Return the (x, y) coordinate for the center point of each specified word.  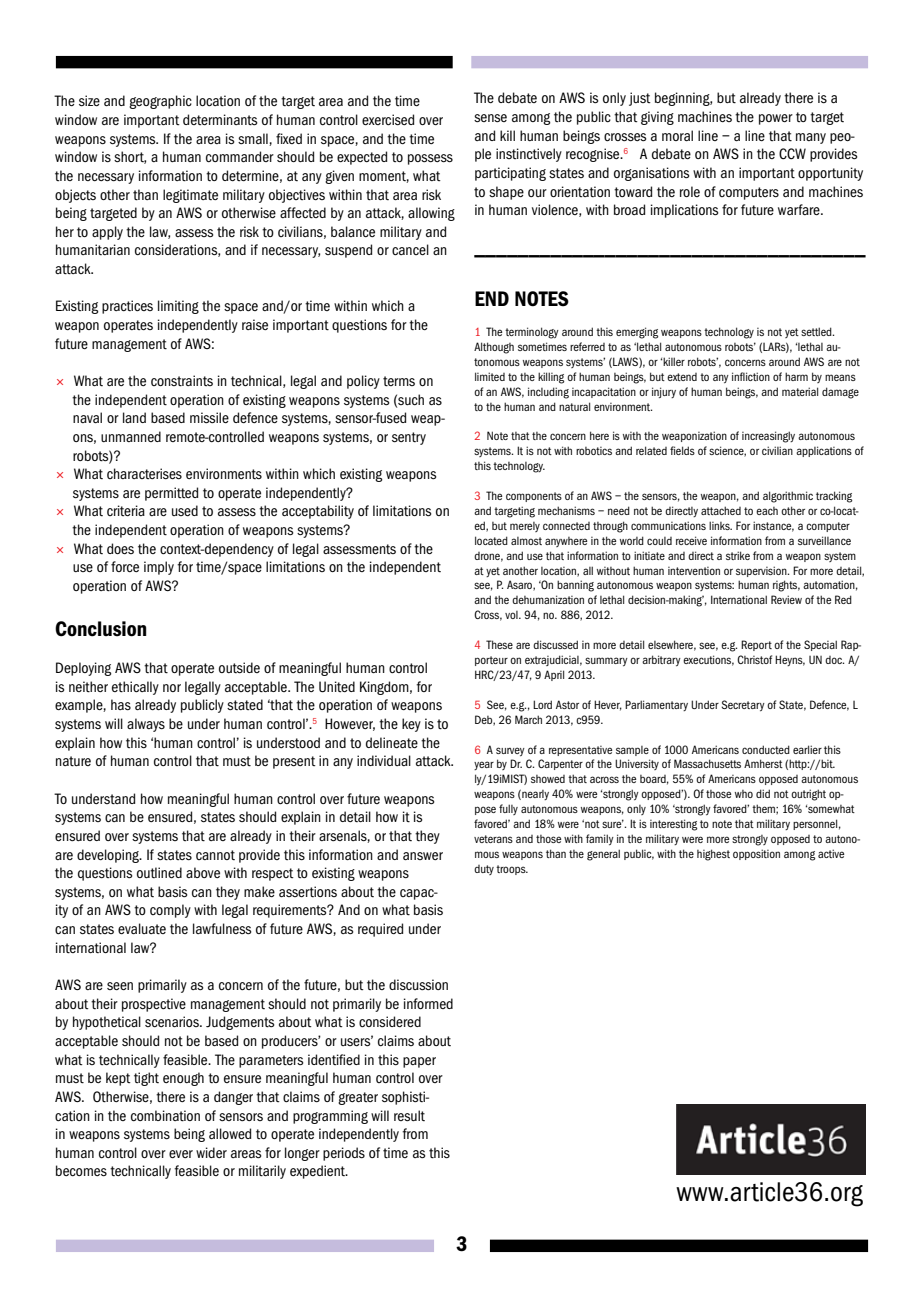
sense (490, 118)
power (776, 119)
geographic (160, 102)
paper (419, 1062)
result (409, 1115)
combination (165, 1116)
